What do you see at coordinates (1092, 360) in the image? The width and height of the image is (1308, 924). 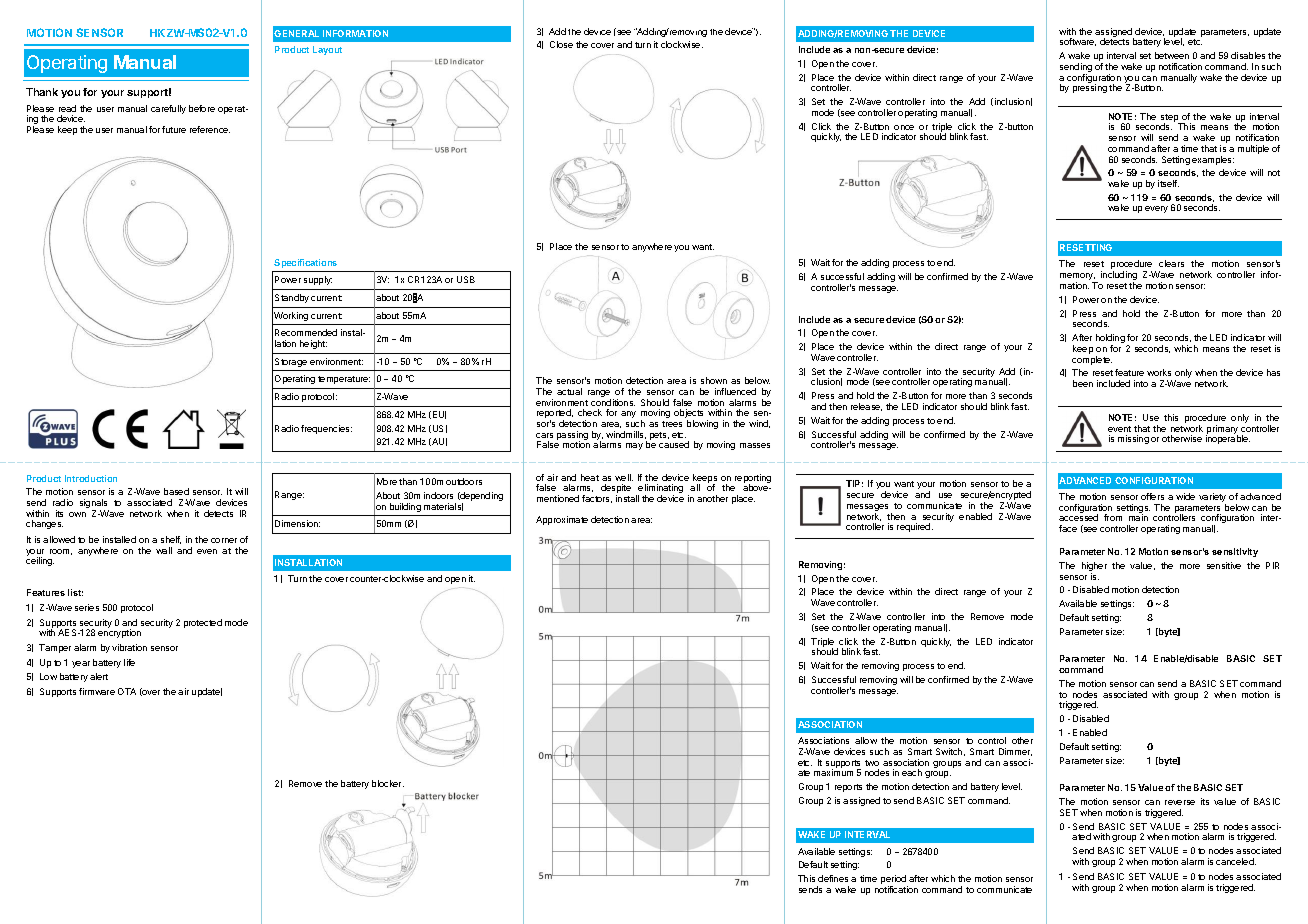 I see `complete` at bounding box center [1092, 360].
